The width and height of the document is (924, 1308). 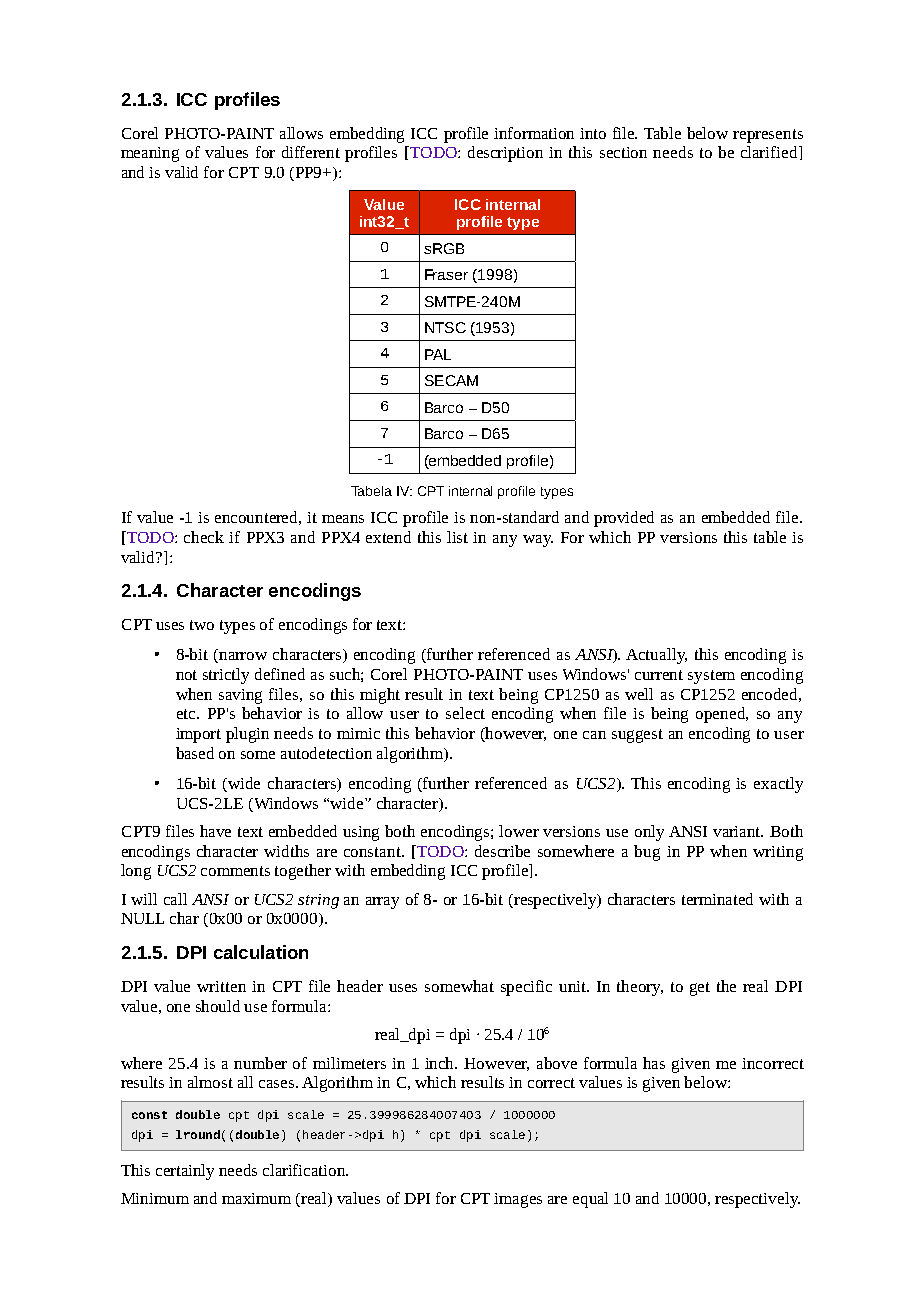 What do you see at coordinates (518, 1200) in the document?
I see `images` at bounding box center [518, 1200].
